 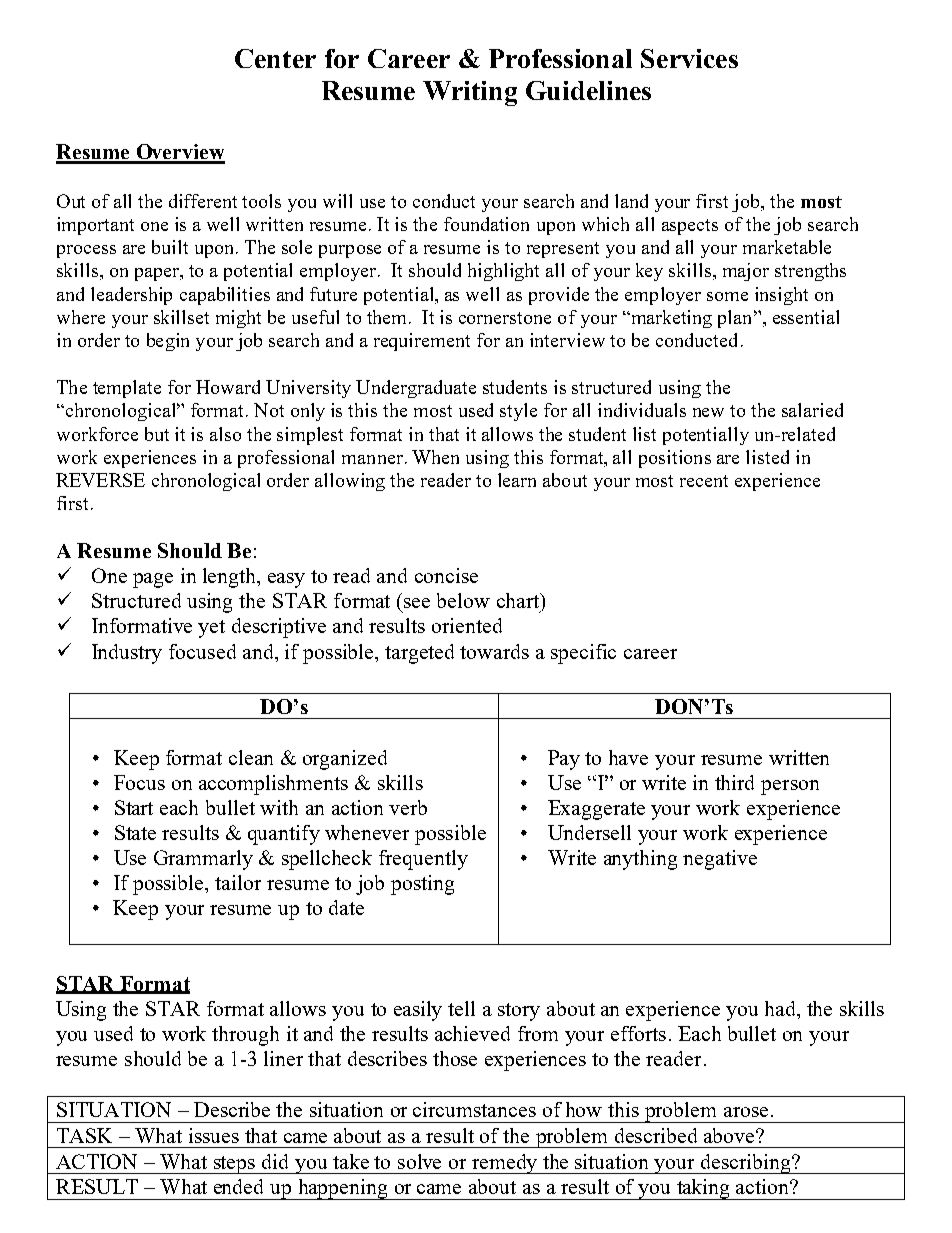 What do you see at coordinates (203, 860) in the screenshot?
I see `Grammarly` at bounding box center [203, 860].
